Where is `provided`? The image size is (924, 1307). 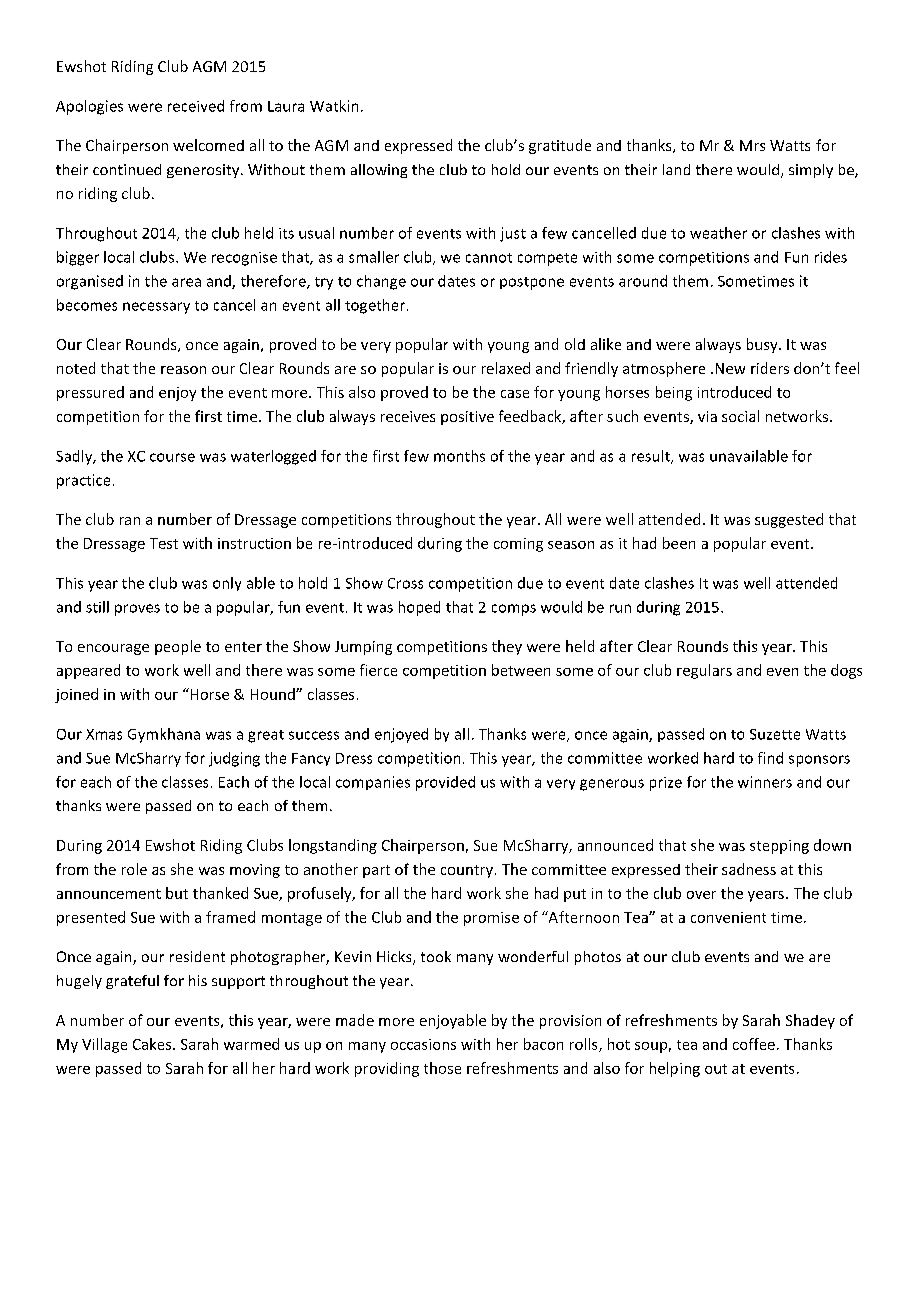 provided is located at coordinates (445, 783).
